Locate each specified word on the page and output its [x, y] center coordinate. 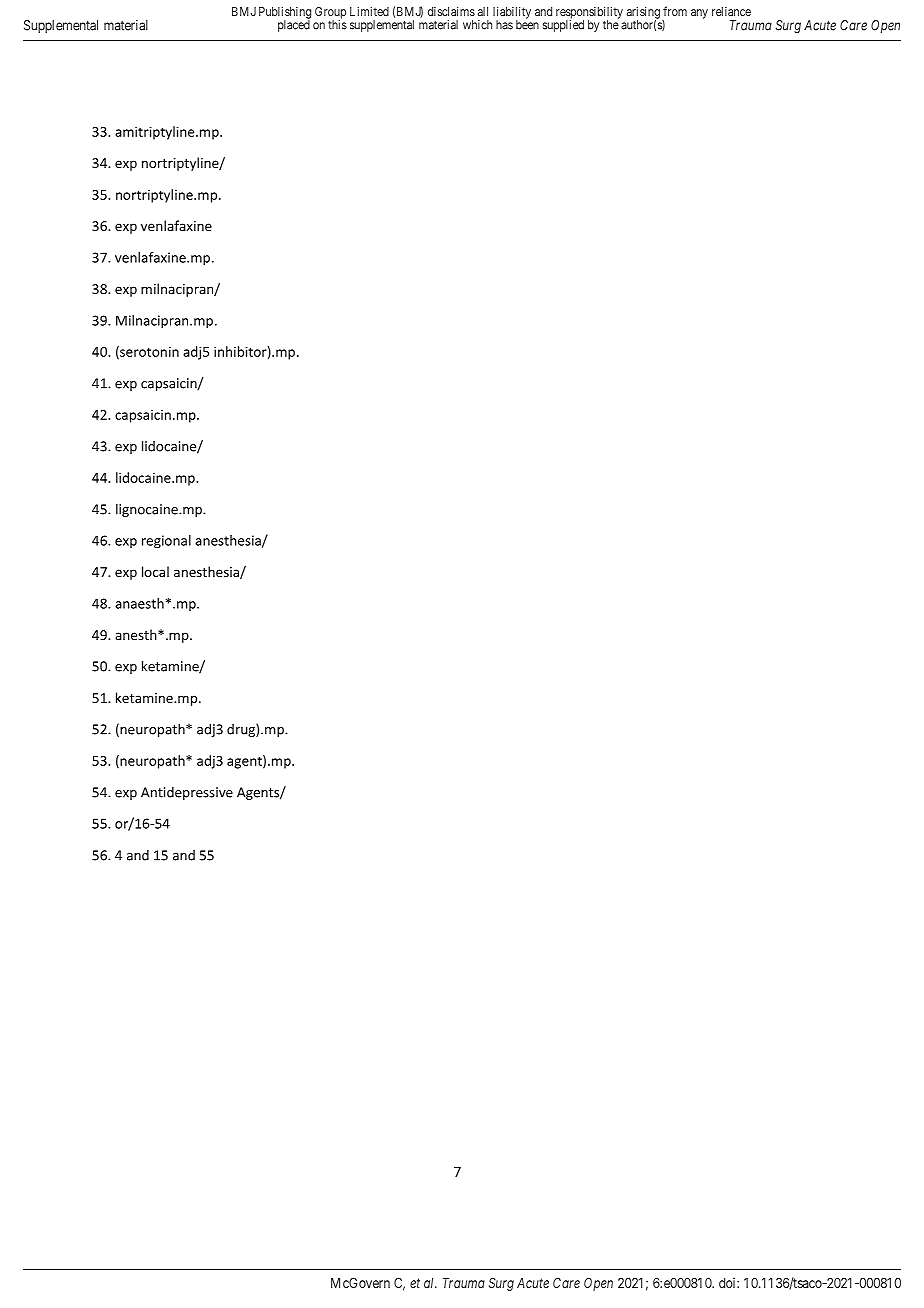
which [477, 25]
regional [166, 542]
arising [643, 14]
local [155, 571]
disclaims [451, 11]
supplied [563, 25]
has [504, 25]
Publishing [285, 14]
